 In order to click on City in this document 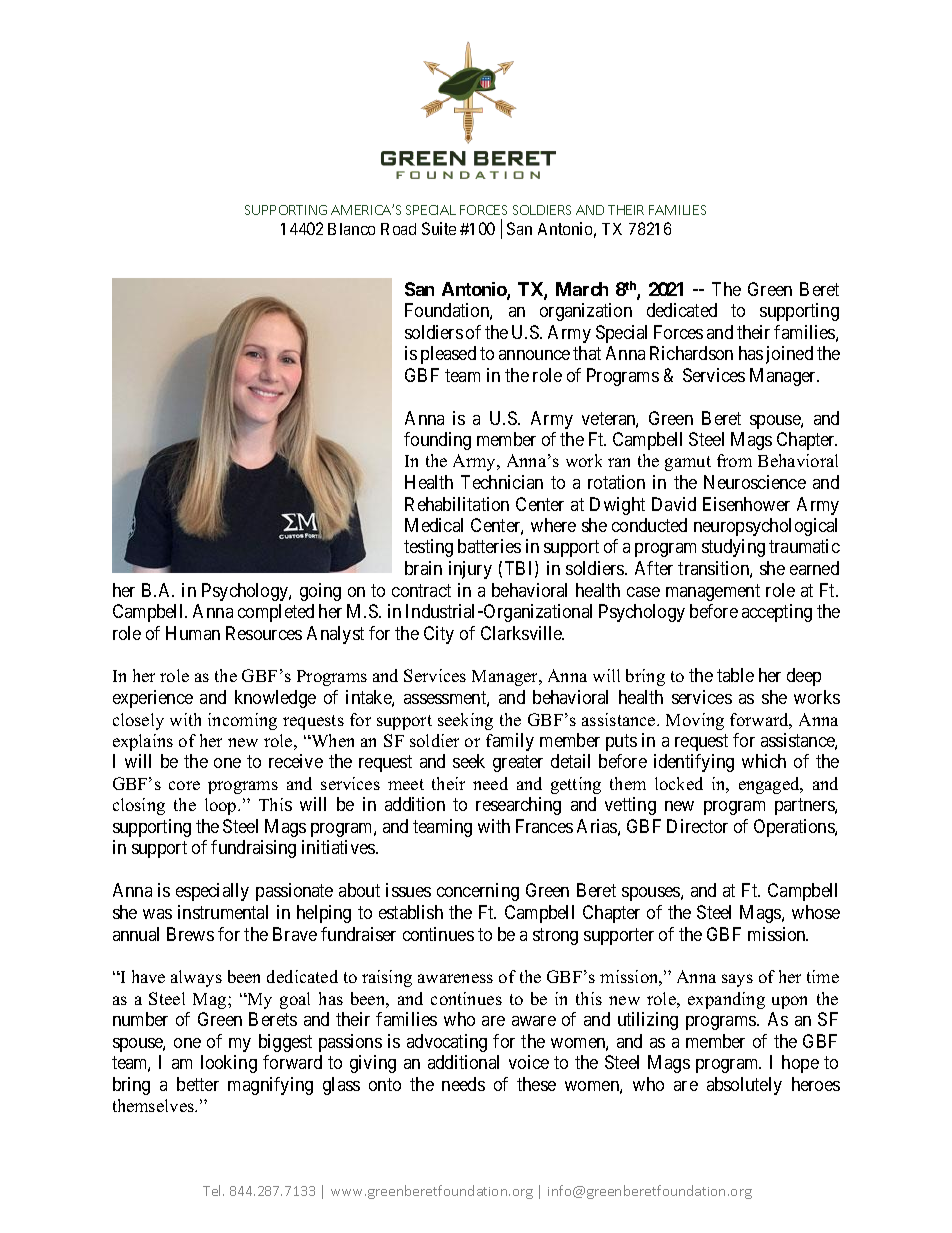, I will do `click(439, 635)`.
